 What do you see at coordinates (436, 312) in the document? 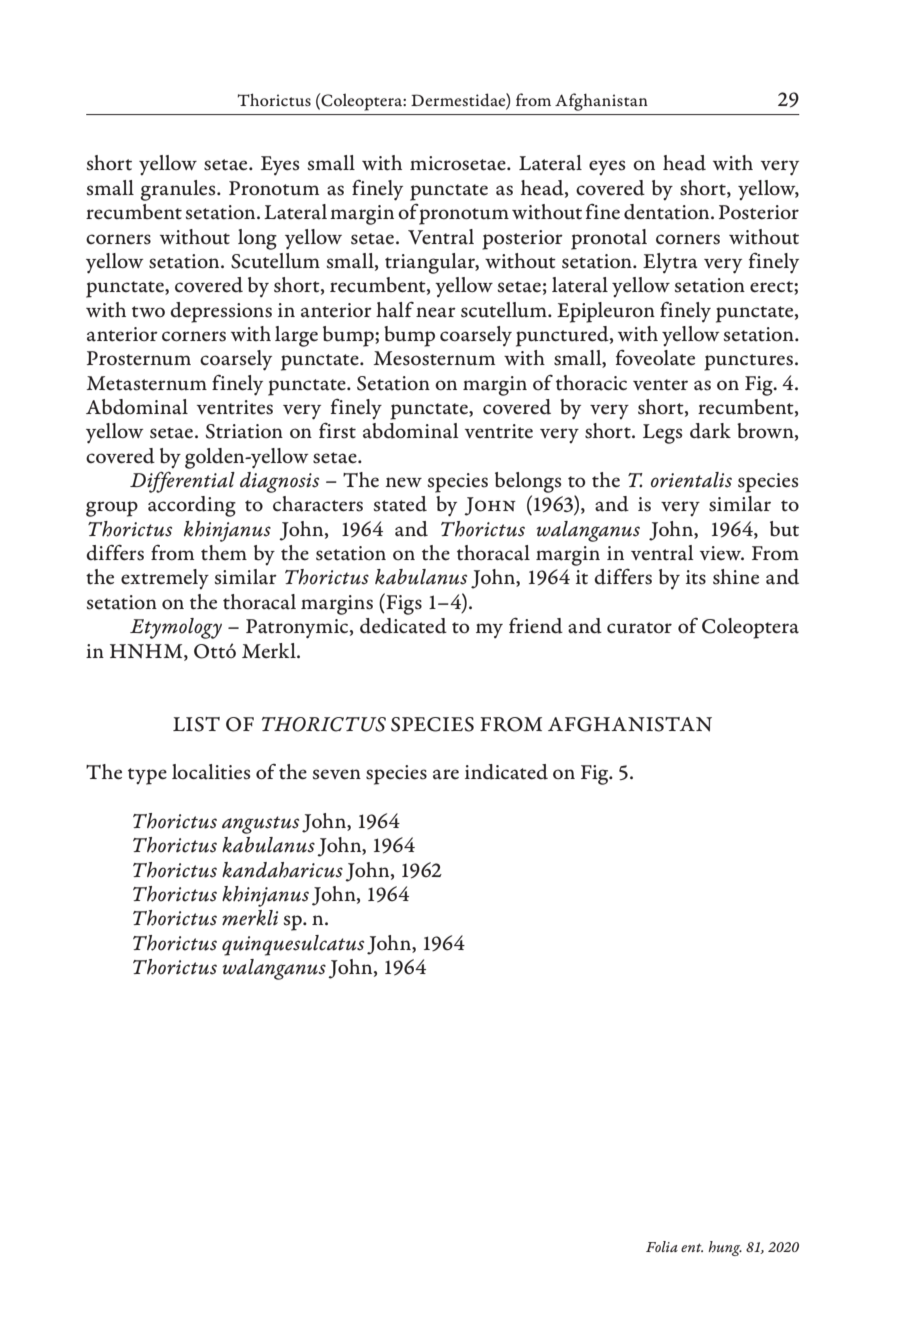
I see `near` at bounding box center [436, 312].
